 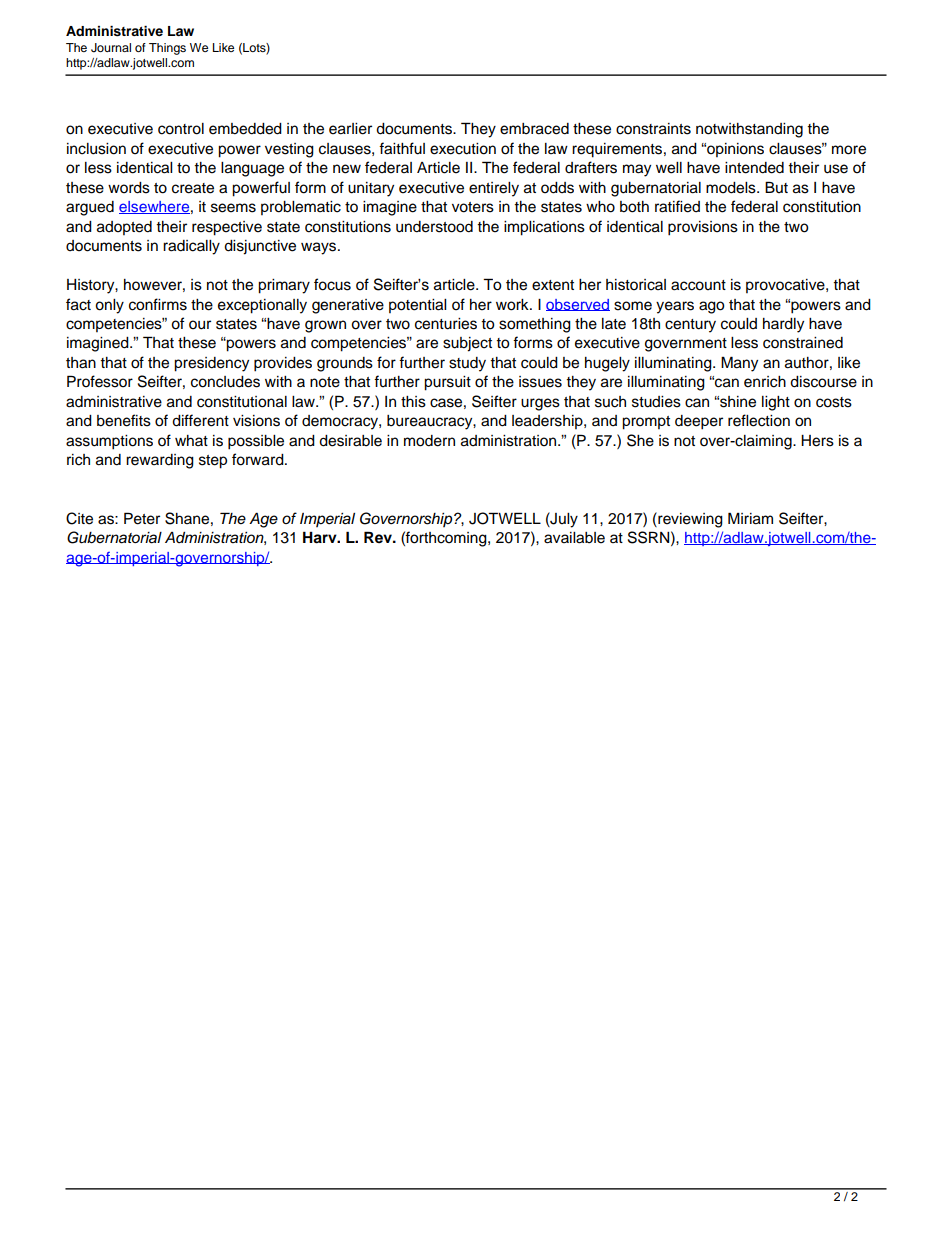 What do you see at coordinates (167, 49) in the screenshot?
I see `Things` at bounding box center [167, 49].
